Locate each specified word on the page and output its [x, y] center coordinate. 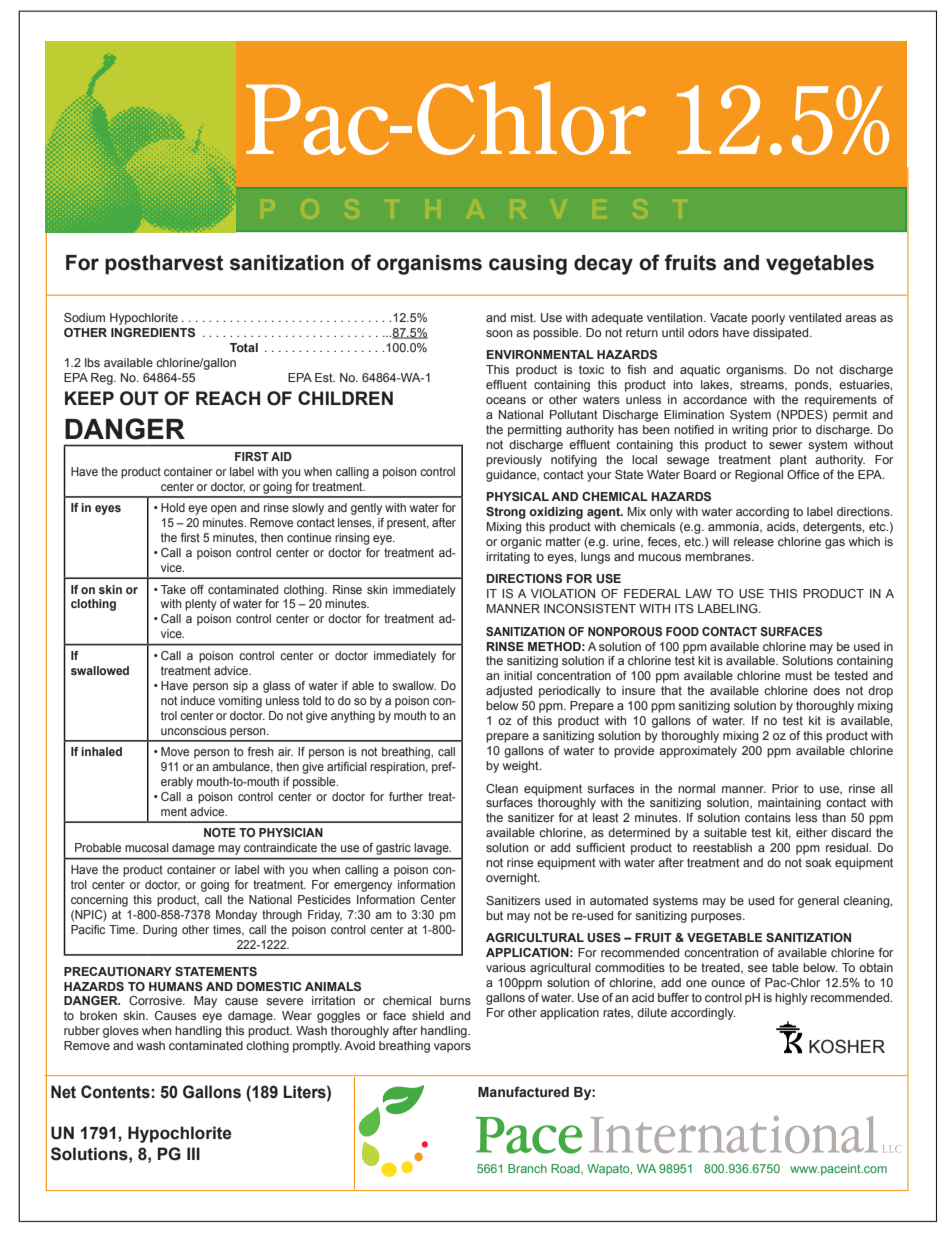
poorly [768, 319]
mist [523, 317]
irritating [508, 558]
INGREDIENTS [153, 332]
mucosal [147, 847]
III [193, 1153]
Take [173, 589]
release [754, 541]
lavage [432, 849]
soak [818, 862]
